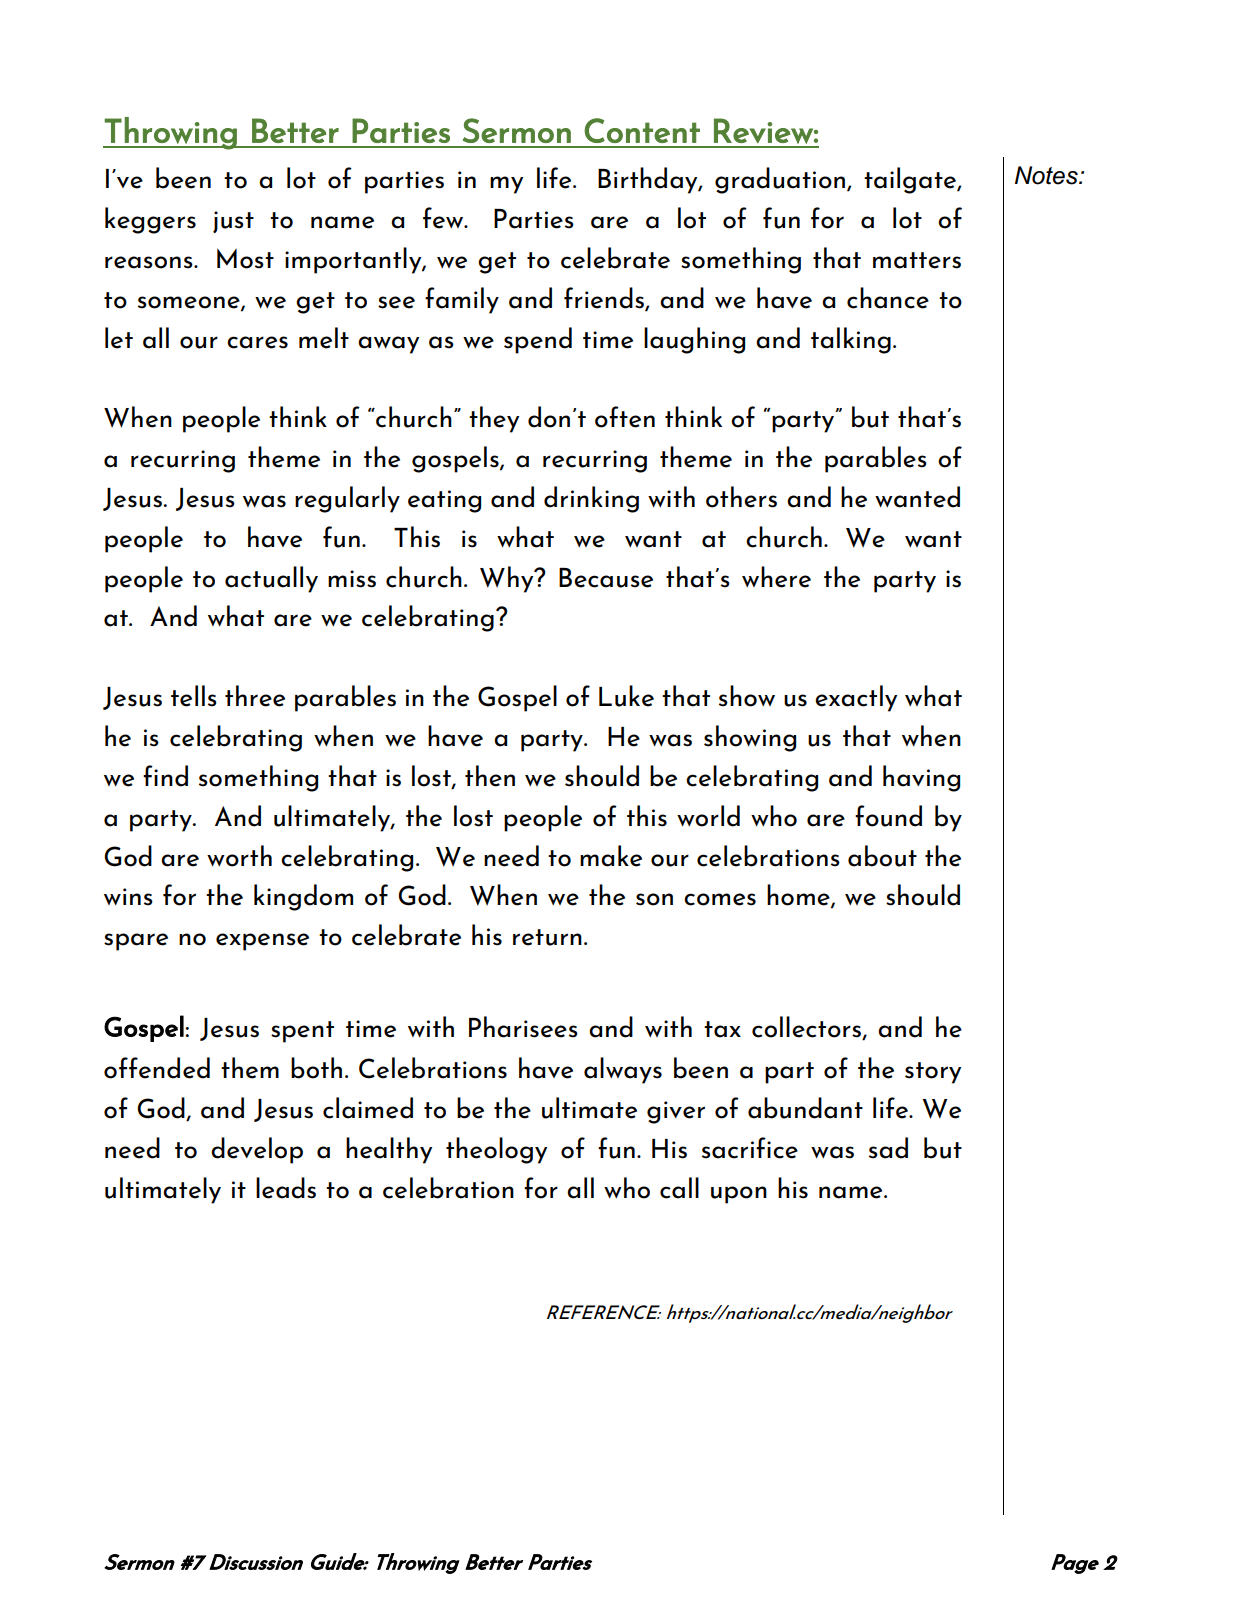 This screenshot has width=1250, height=1618. Describe the element at coordinates (856, 698) in the screenshot. I see `exactly` at that location.
